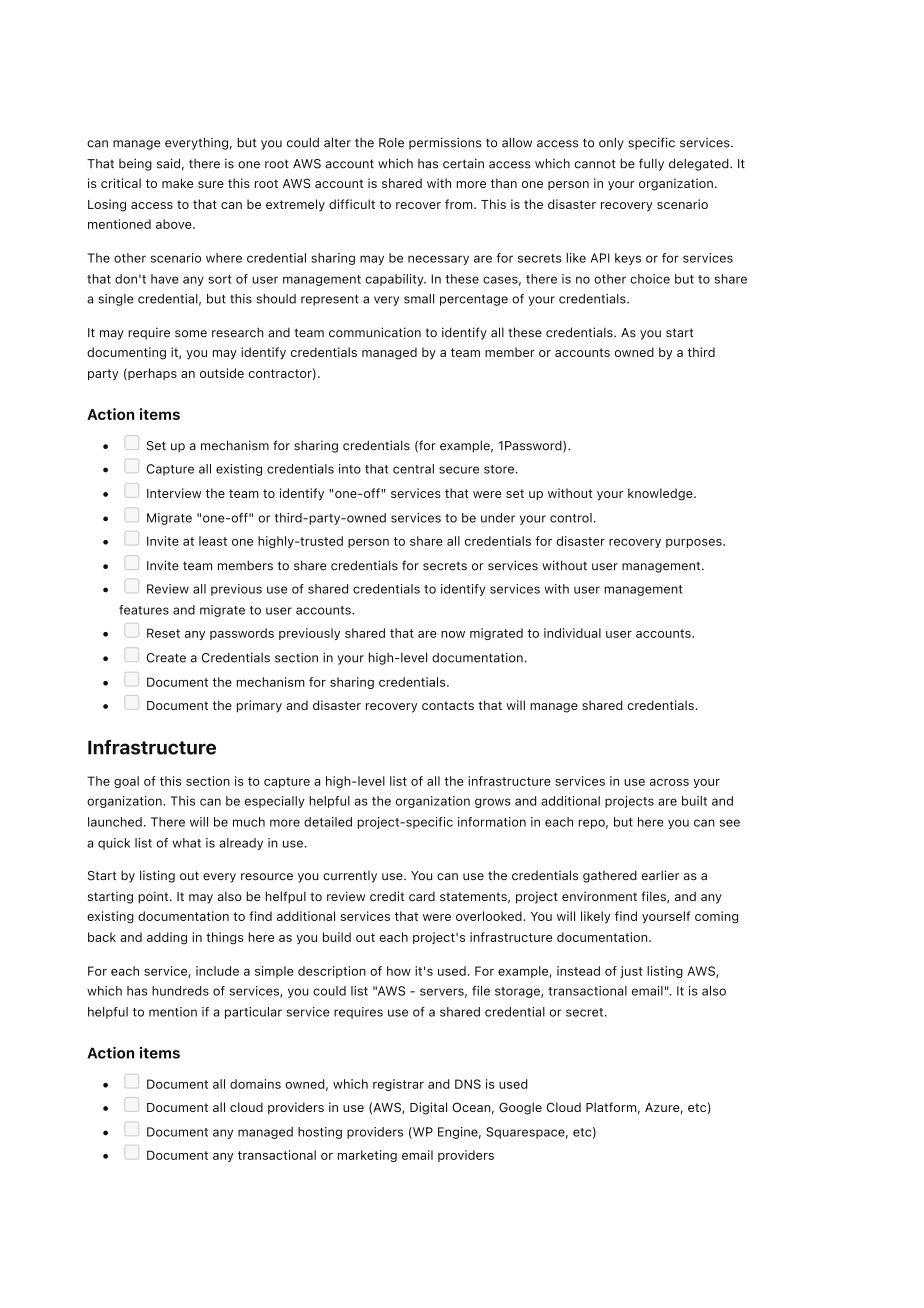  What do you see at coordinates (661, 494) in the screenshot?
I see `knowledge` at bounding box center [661, 494].
